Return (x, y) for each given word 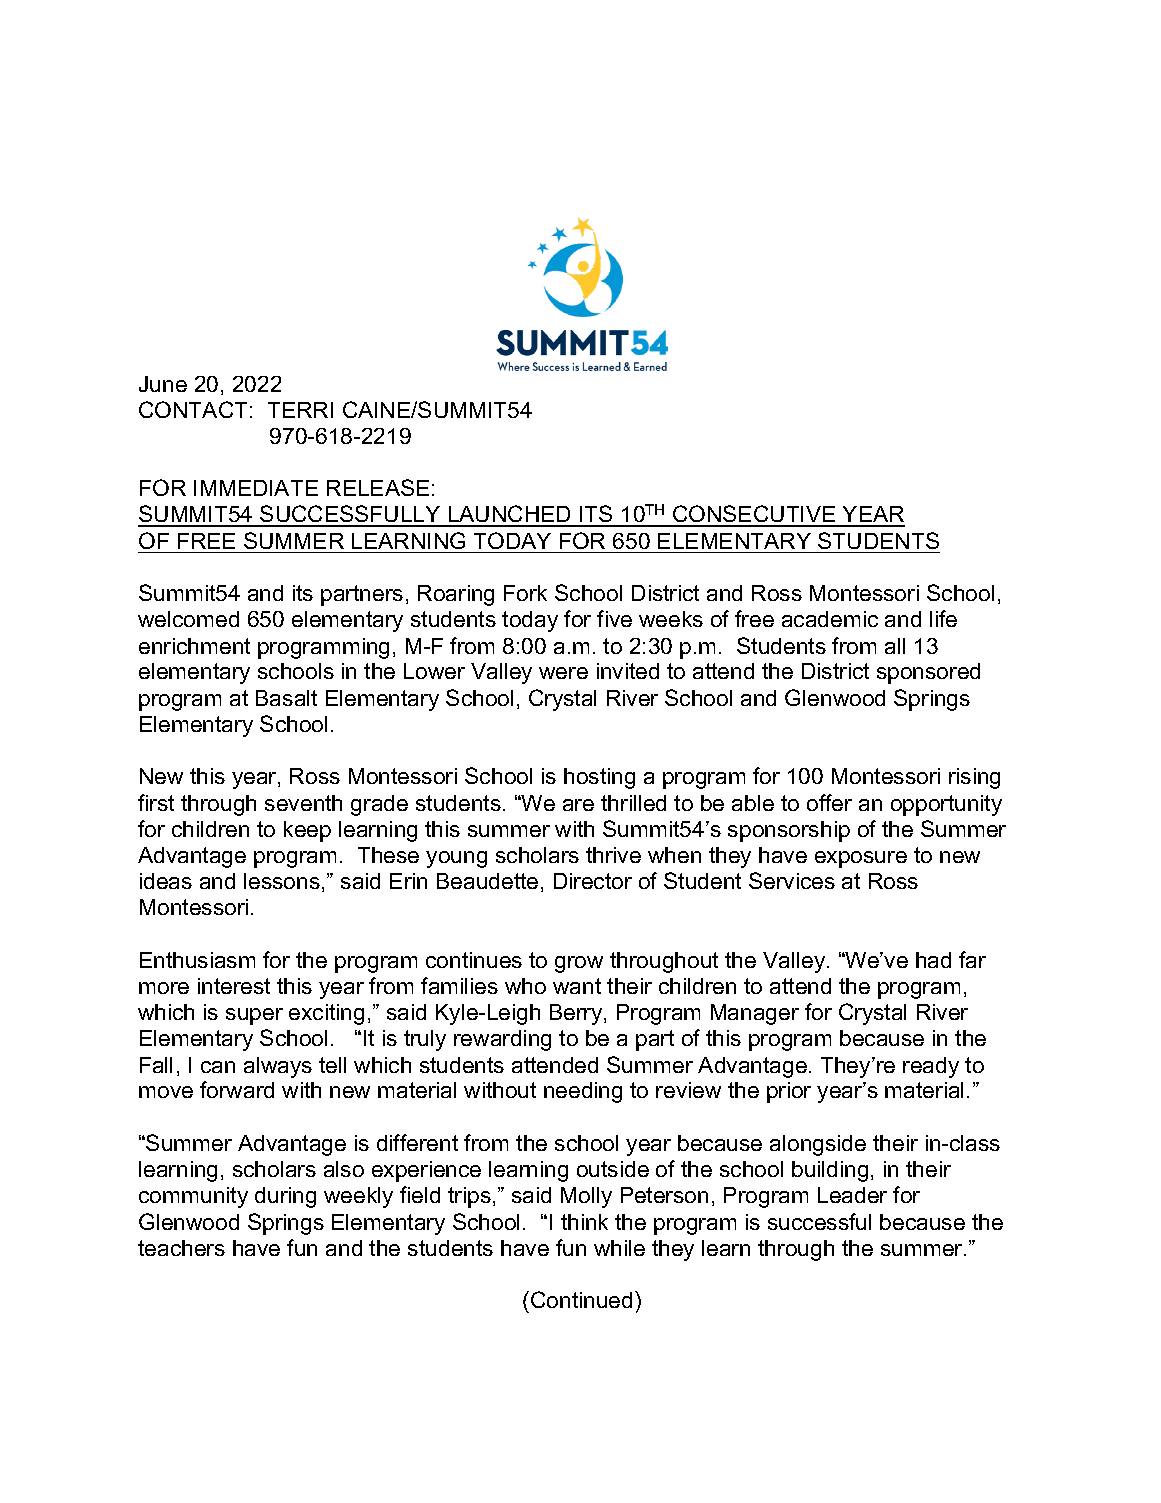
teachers (181, 1248)
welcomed (188, 619)
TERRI (300, 410)
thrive (613, 855)
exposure (861, 859)
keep (307, 831)
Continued (581, 1299)
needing (583, 1092)
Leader (852, 1195)
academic (830, 619)
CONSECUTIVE (754, 515)
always (278, 1067)
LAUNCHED (510, 515)
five (614, 618)
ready (931, 1067)
